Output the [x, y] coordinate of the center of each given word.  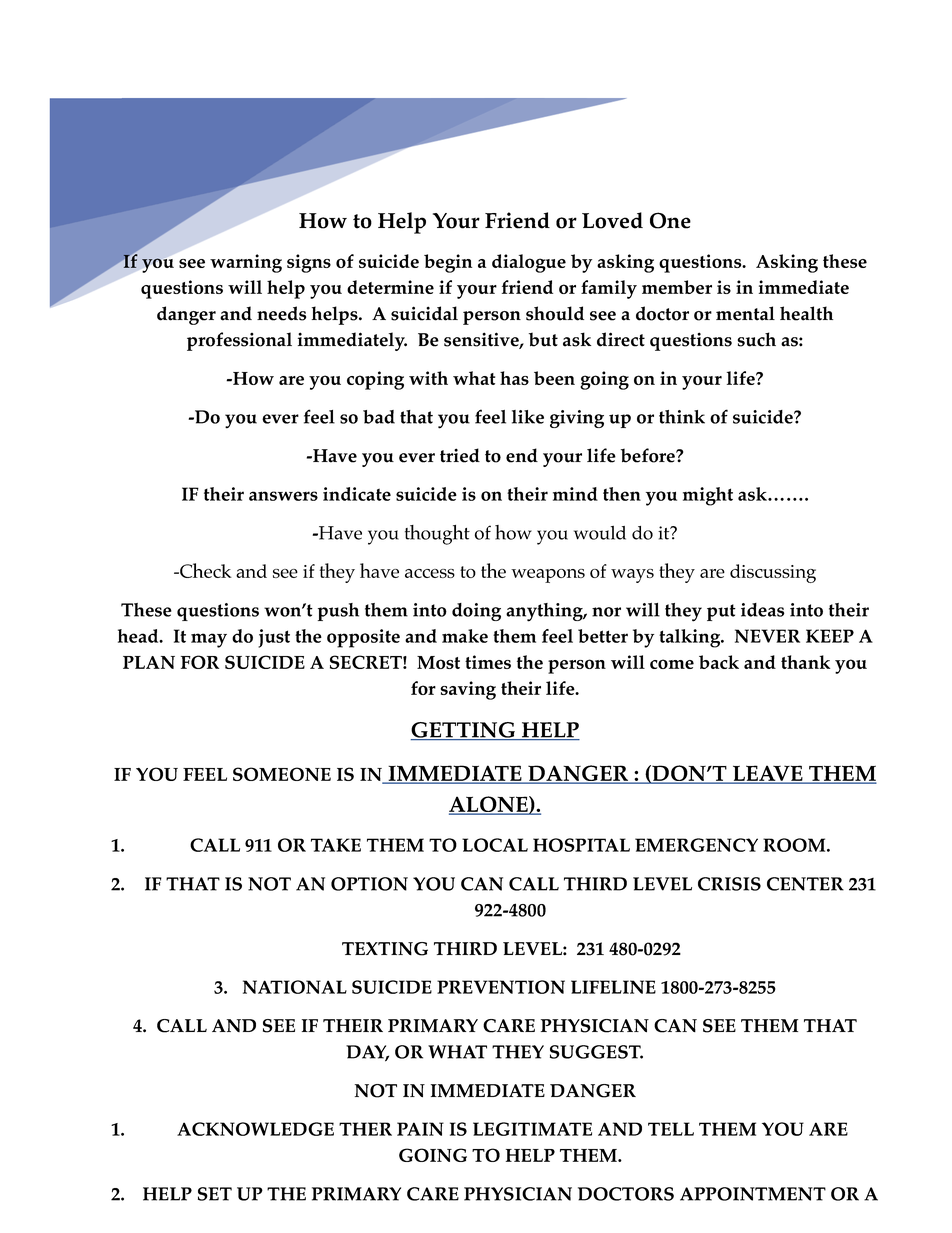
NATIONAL [295, 987]
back [719, 662]
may [209, 640]
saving [468, 690]
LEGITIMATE [532, 1129]
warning [246, 263]
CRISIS [729, 884]
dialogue [529, 263]
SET [215, 1194]
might [708, 496]
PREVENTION [501, 987]
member [677, 287]
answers [283, 496]
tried [460, 455]
